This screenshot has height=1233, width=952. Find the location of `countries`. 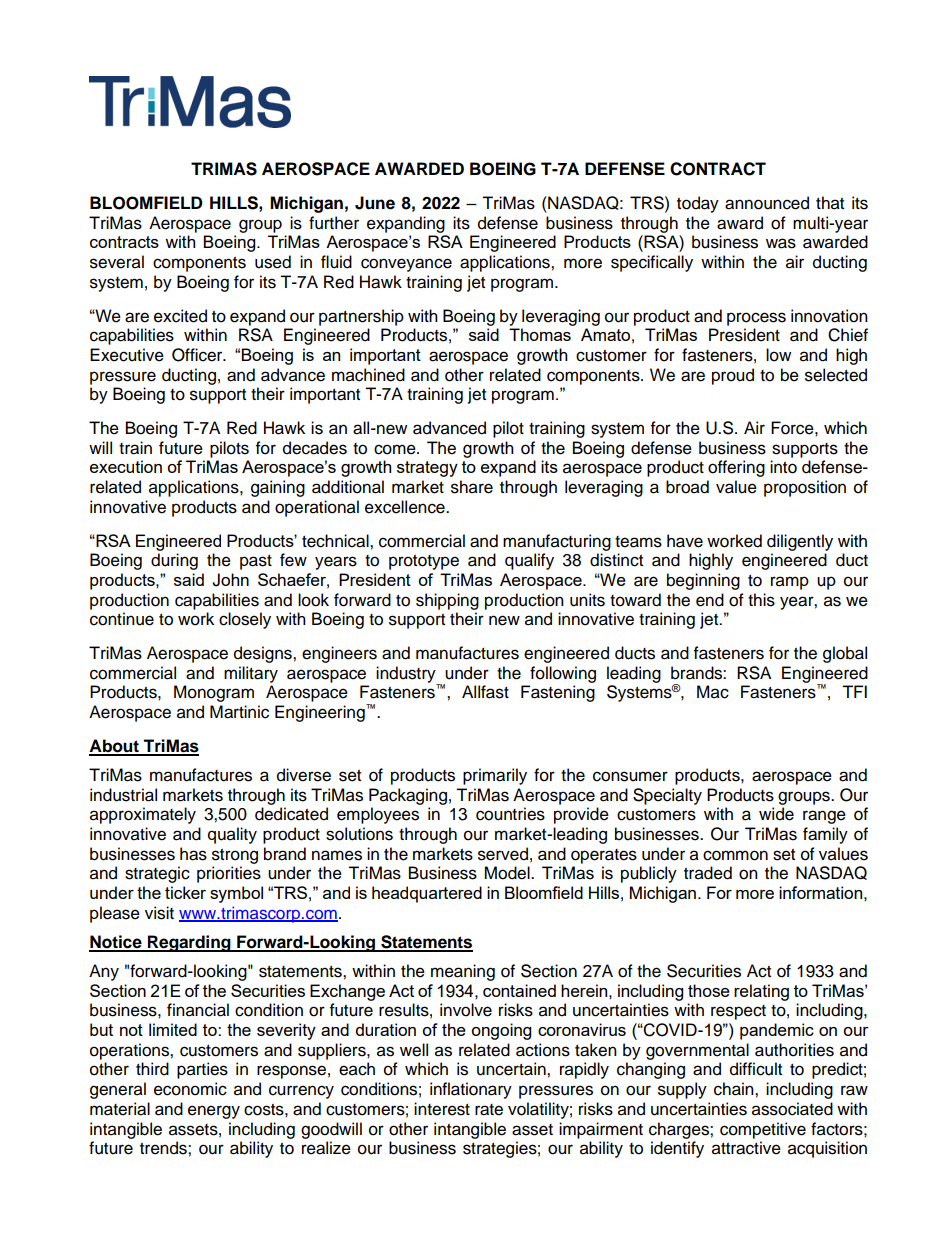

countries is located at coordinates (510, 814).
